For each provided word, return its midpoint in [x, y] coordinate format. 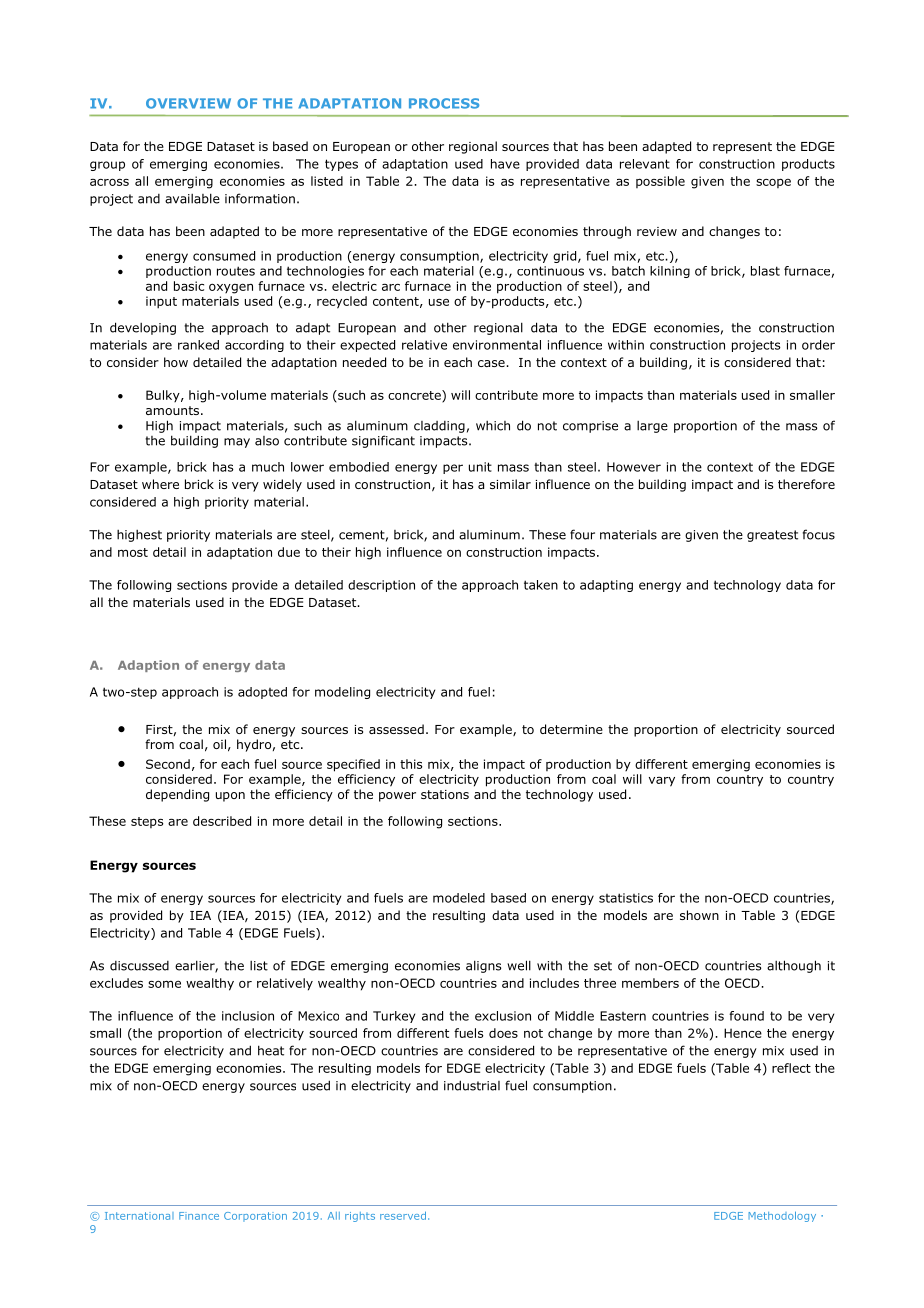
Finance [199, 1216]
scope [773, 183]
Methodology [782, 1216]
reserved [403, 1215]
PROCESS [444, 103]
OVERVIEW [188, 103]
